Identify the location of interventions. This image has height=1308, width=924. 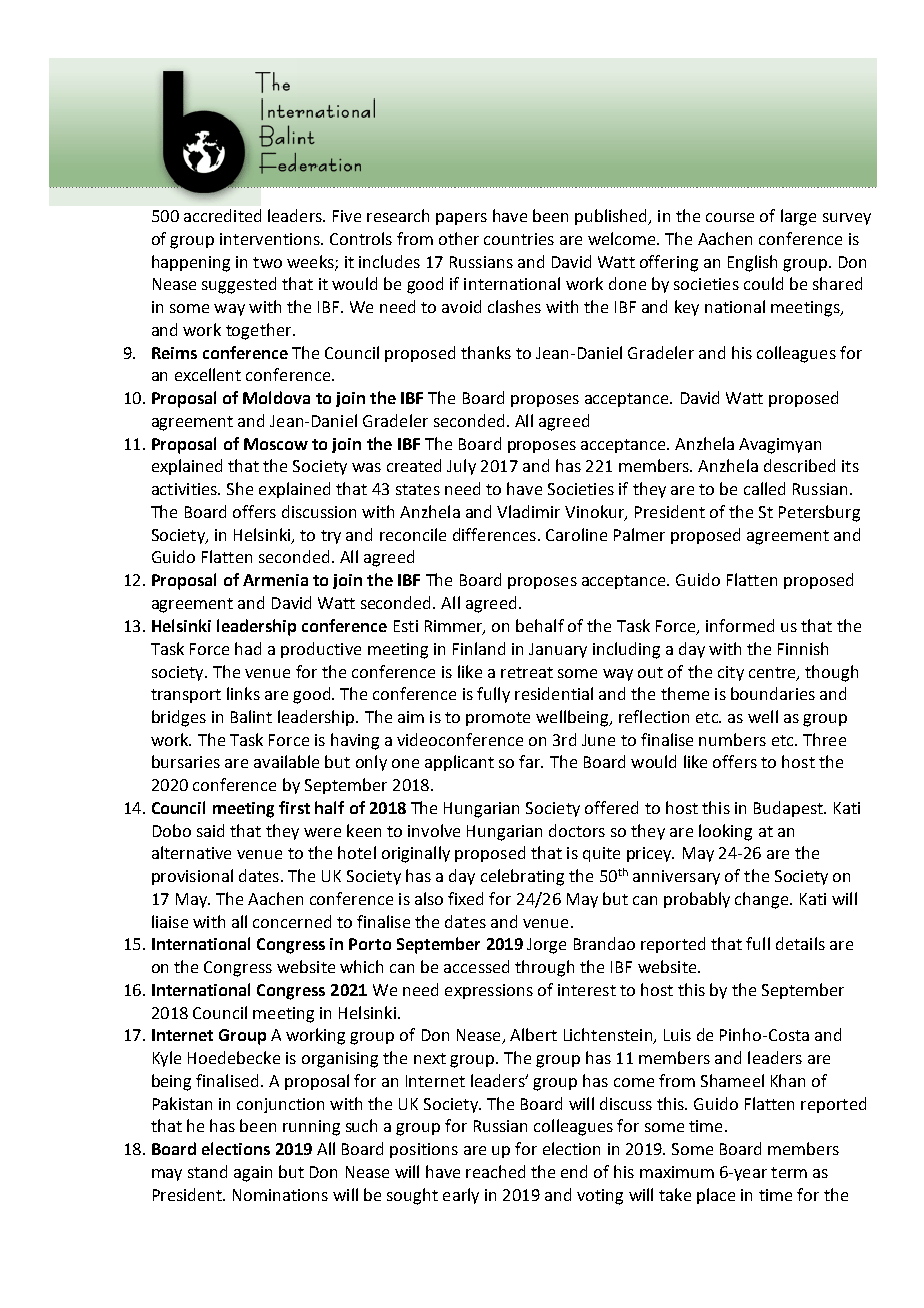
(271, 239).
